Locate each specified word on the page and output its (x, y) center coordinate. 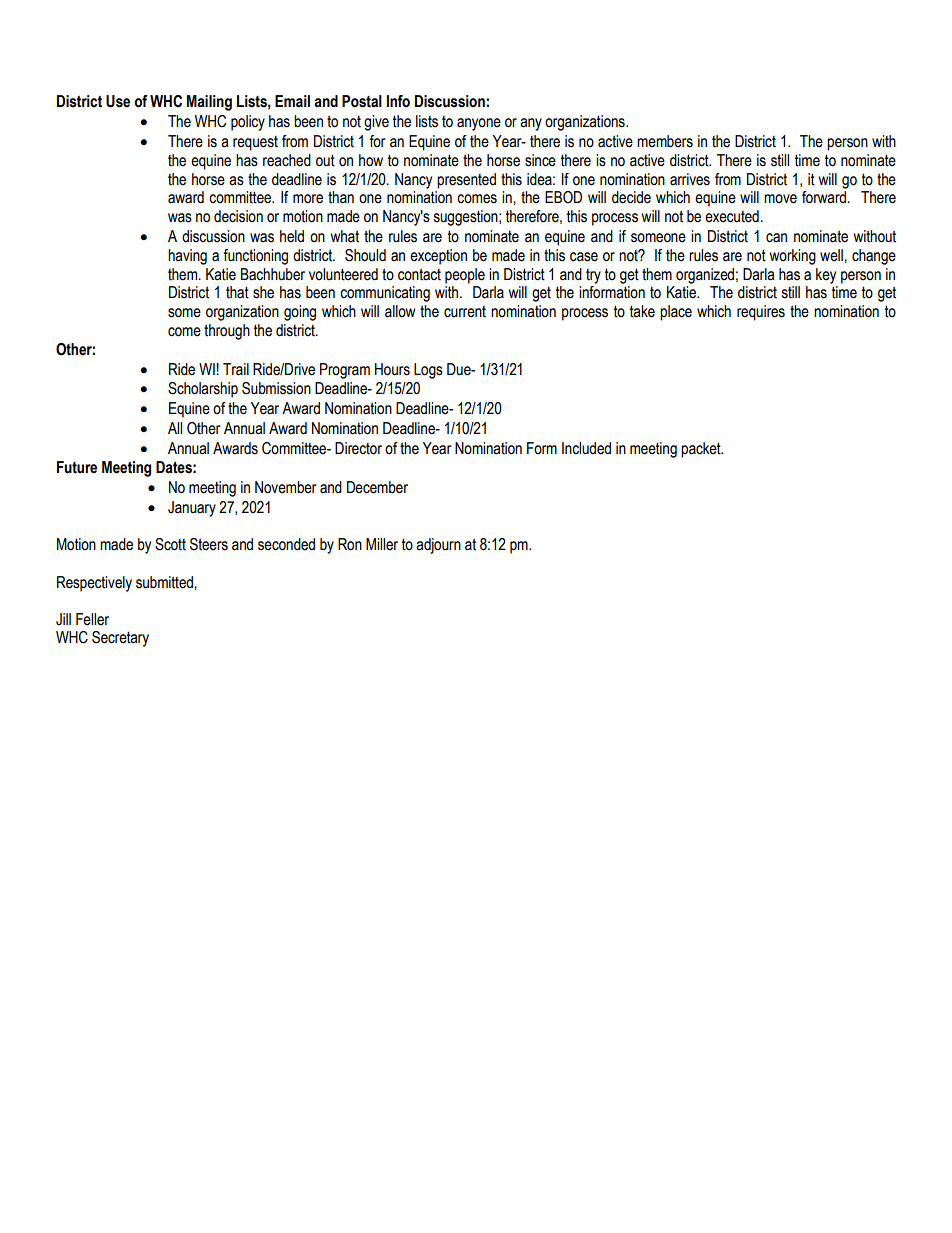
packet (702, 450)
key (826, 276)
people (465, 276)
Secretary (120, 639)
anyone (479, 124)
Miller (382, 544)
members (665, 141)
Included (586, 448)
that (237, 292)
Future (77, 467)
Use (118, 101)
